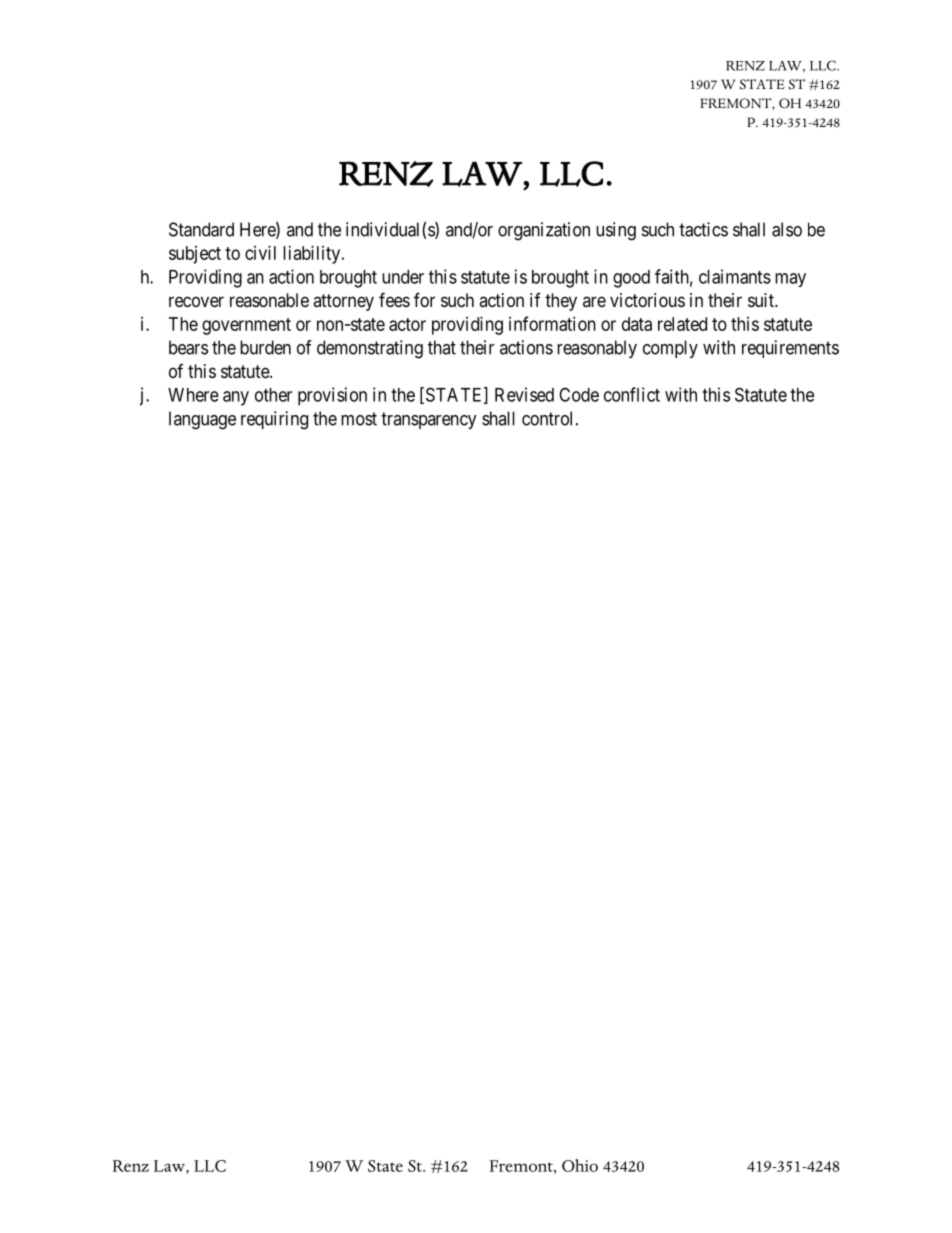 This screenshot has height=1233, width=952. I want to click on civil, so click(260, 253).
